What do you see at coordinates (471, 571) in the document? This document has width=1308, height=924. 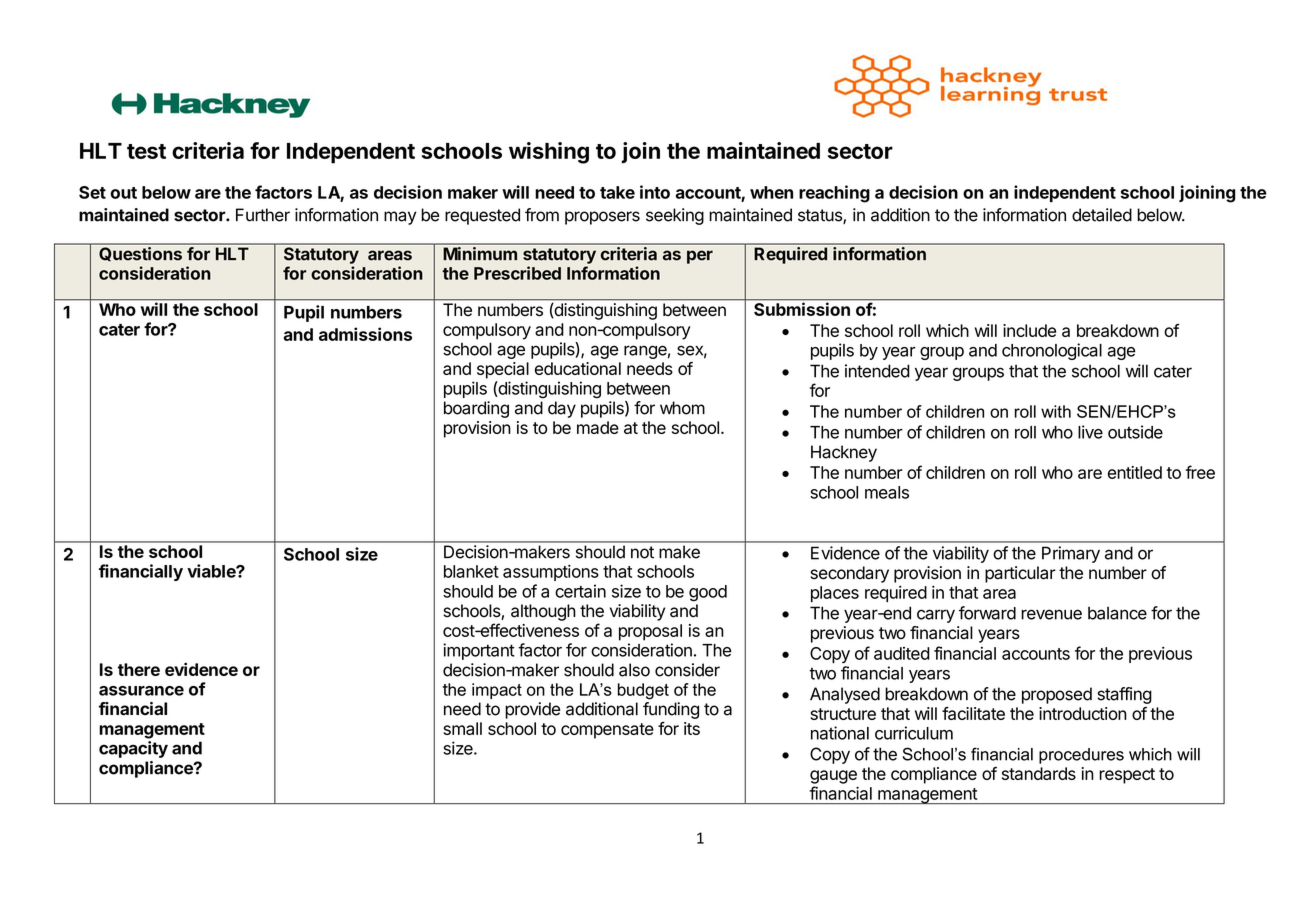 I see `blanket` at bounding box center [471, 571].
